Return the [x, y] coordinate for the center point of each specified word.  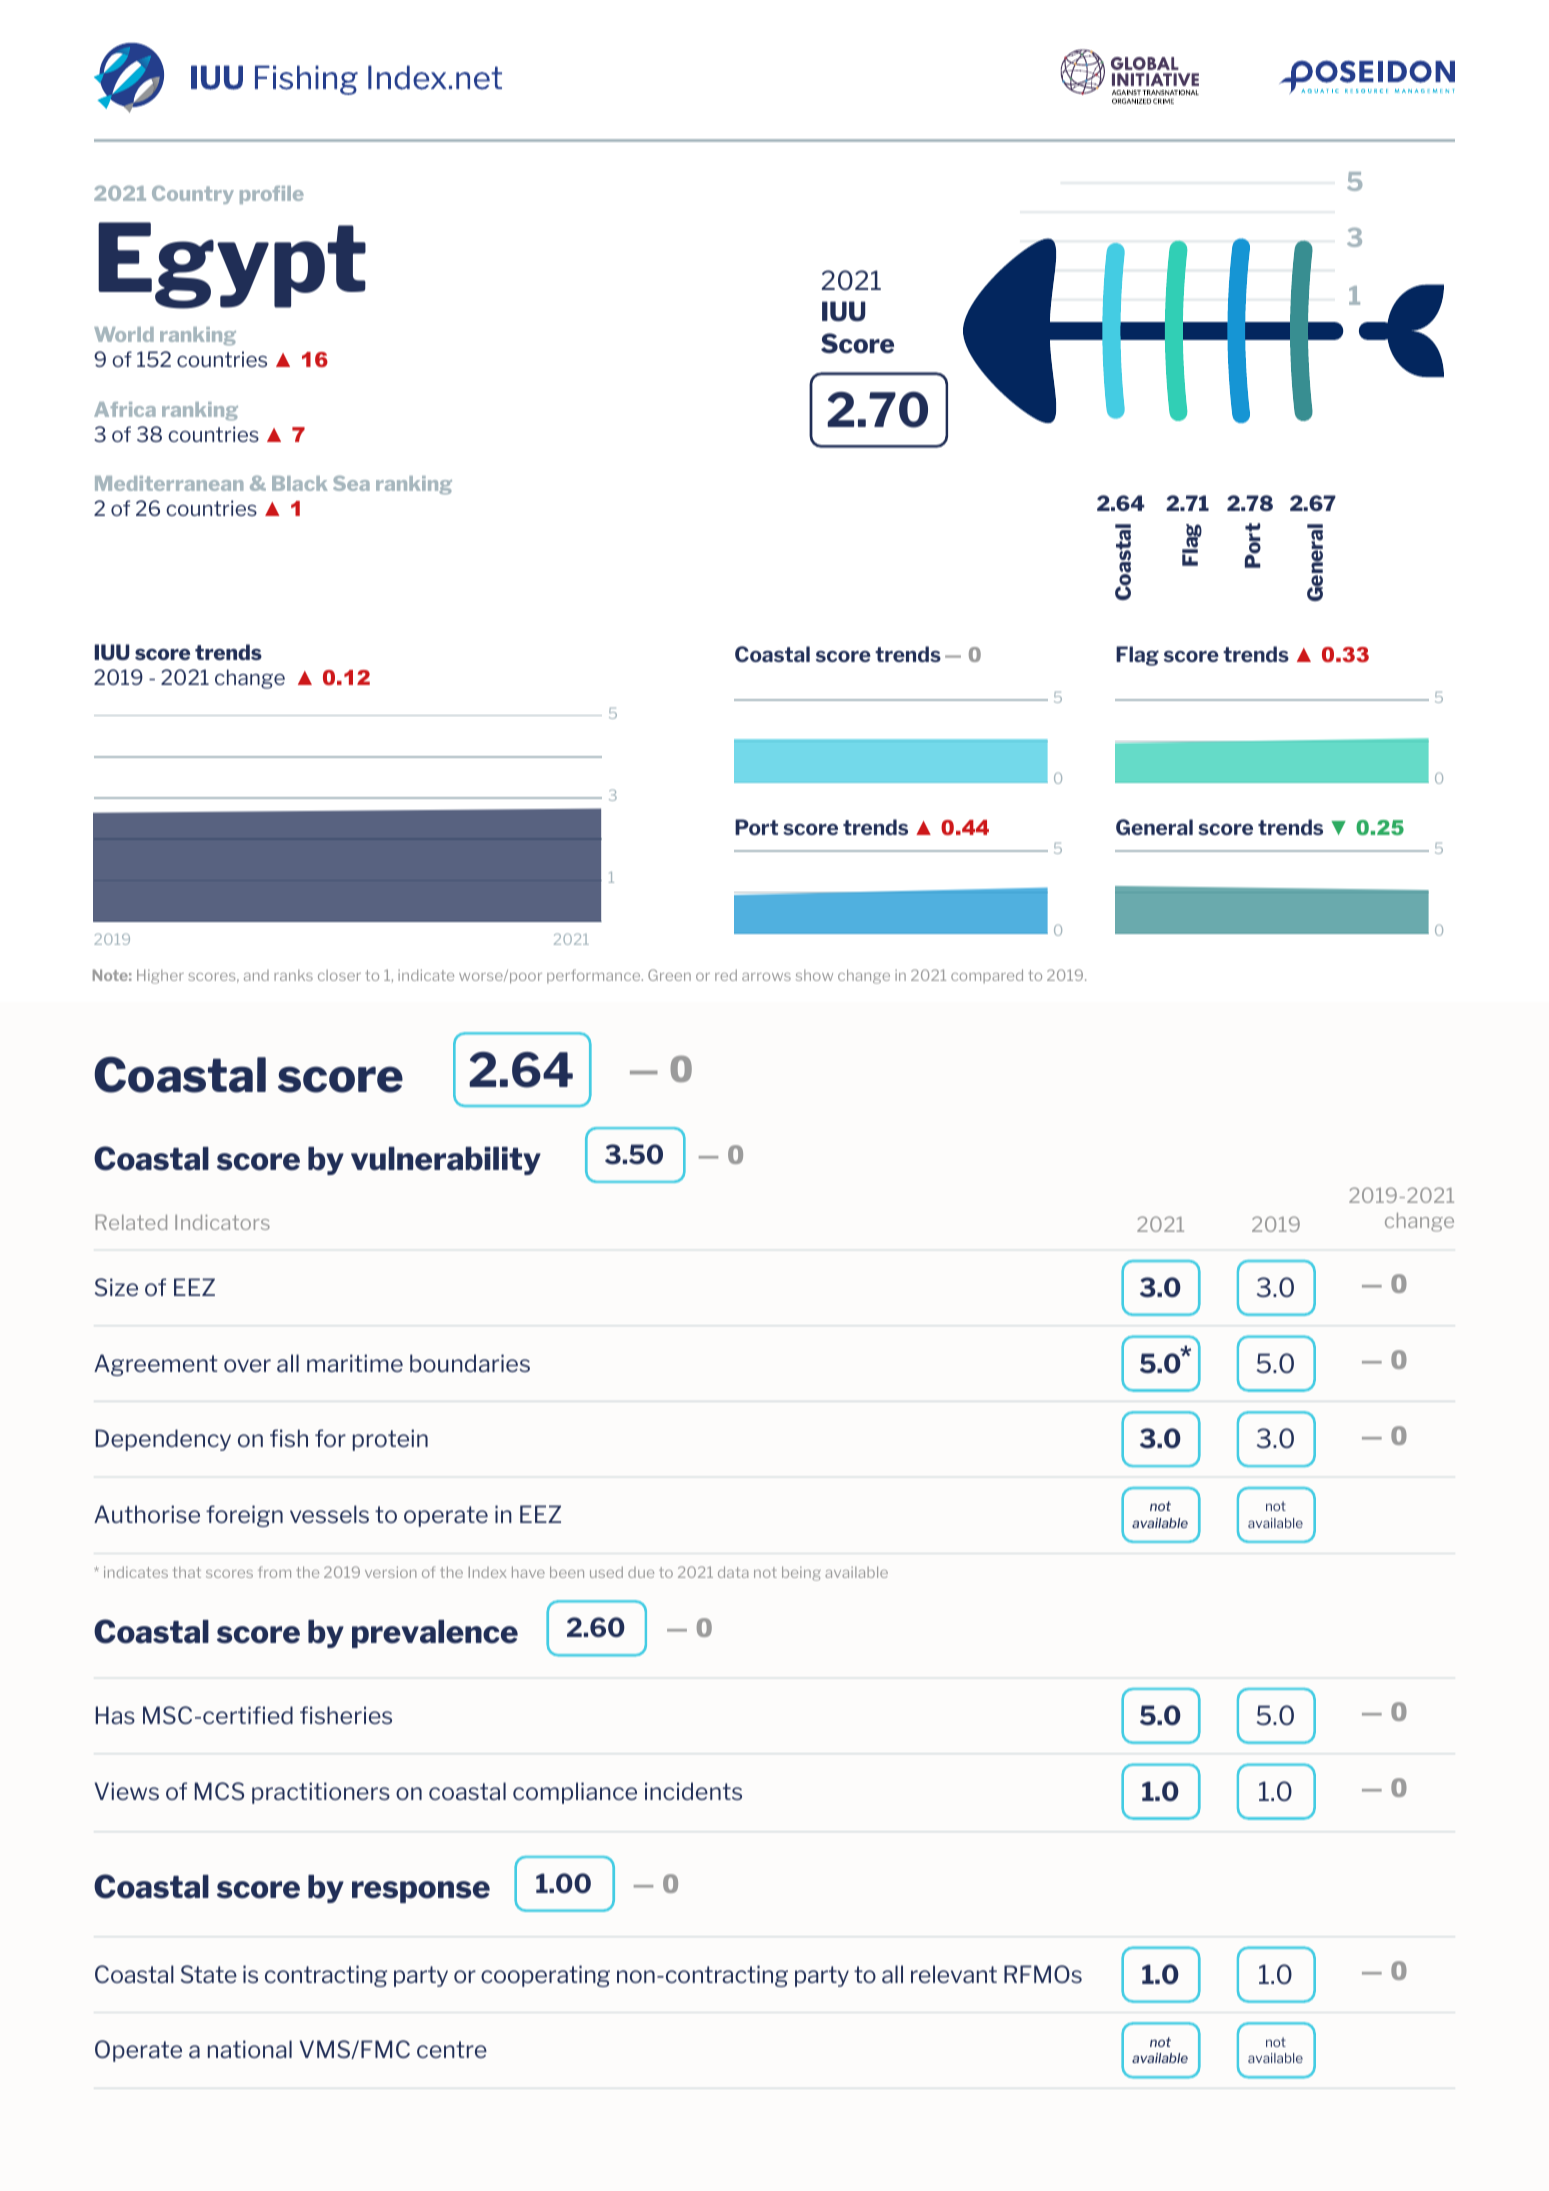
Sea [351, 483]
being [801, 1573]
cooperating [545, 1976]
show [814, 975]
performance [595, 976]
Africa [125, 409]
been [567, 1572]
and [256, 975]
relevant [954, 1974]
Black [300, 483]
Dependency [163, 1440]
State [209, 1974]
